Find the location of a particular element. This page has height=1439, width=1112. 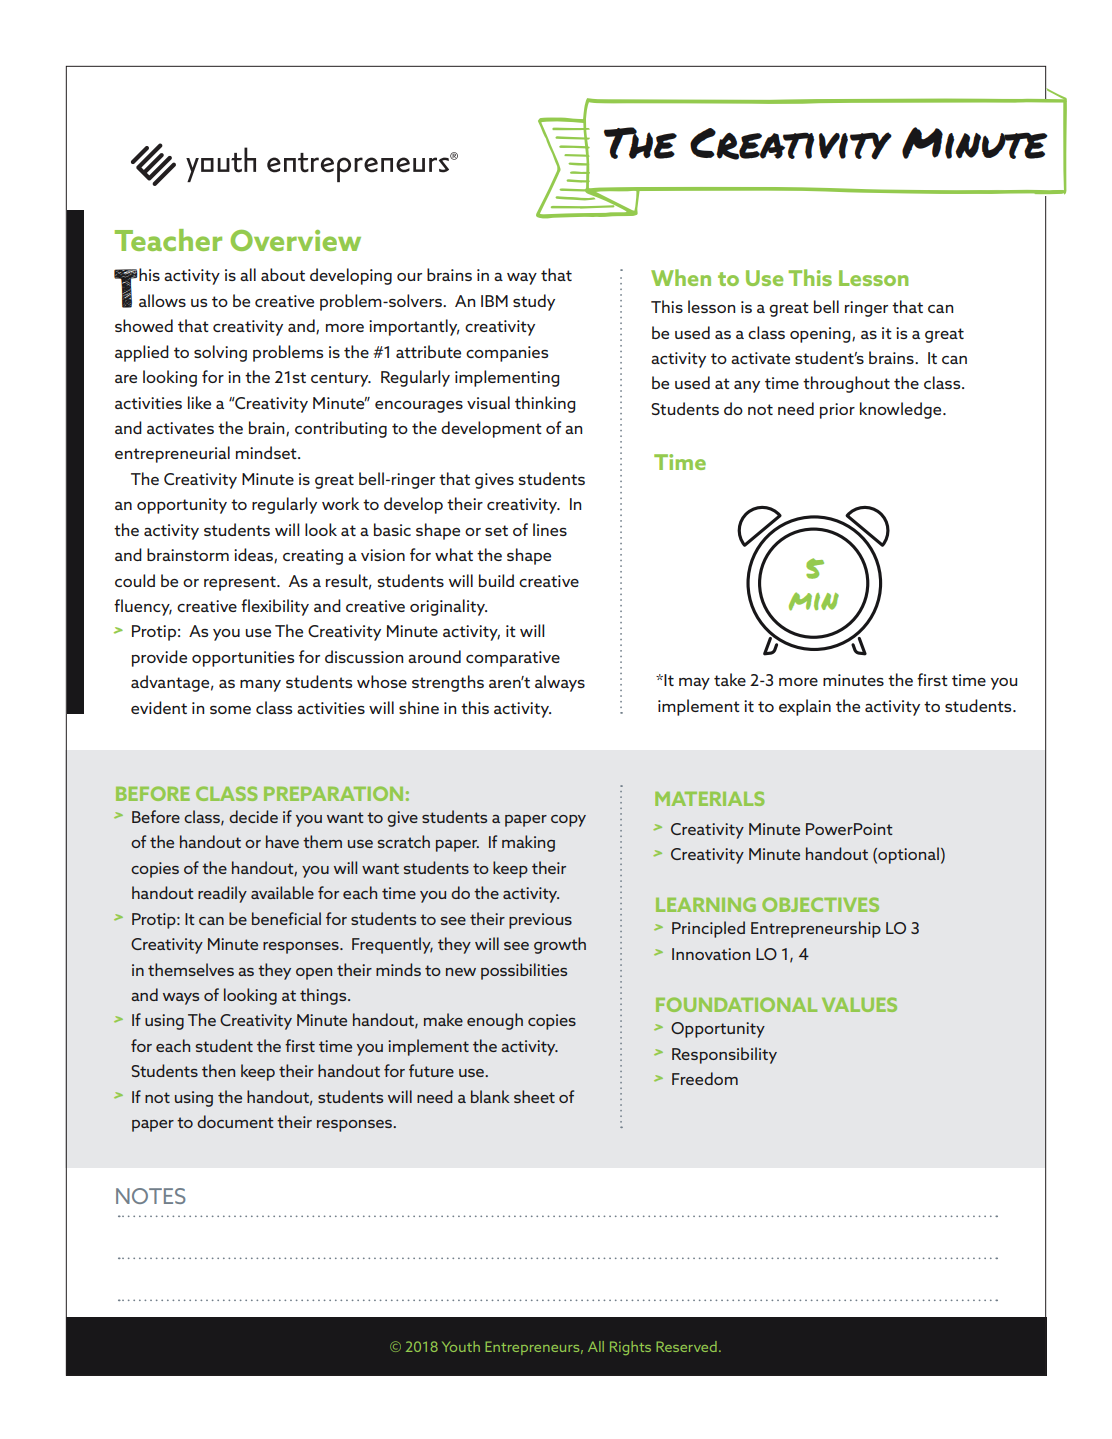

possibilities is located at coordinates (524, 971).
